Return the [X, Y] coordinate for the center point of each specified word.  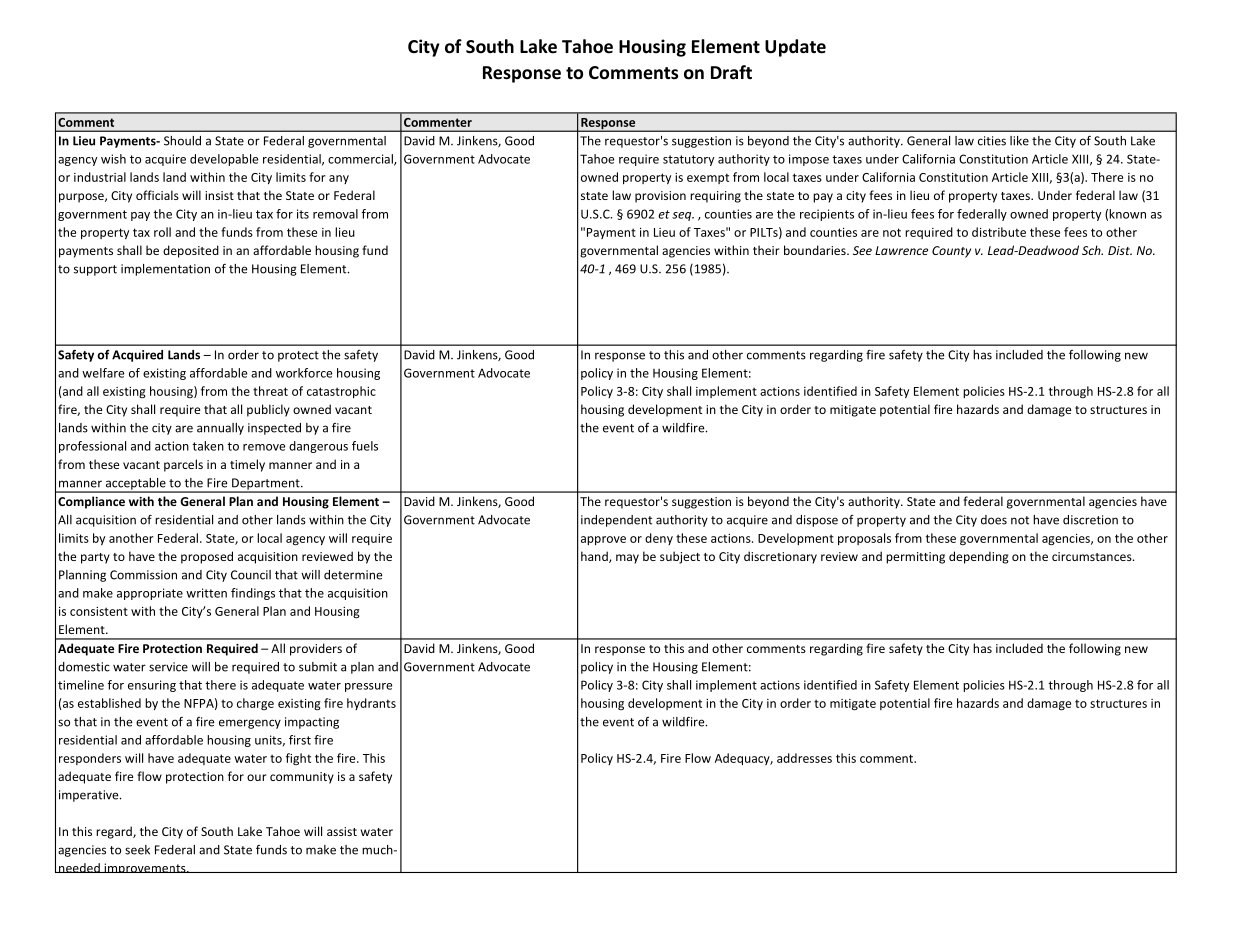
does [994, 520]
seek [137, 850]
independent [616, 521]
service [168, 667]
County [951, 252]
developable [224, 160]
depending [979, 557]
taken [208, 446]
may [627, 559]
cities [992, 141]
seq [683, 216]
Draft [731, 72]
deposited [191, 251]
